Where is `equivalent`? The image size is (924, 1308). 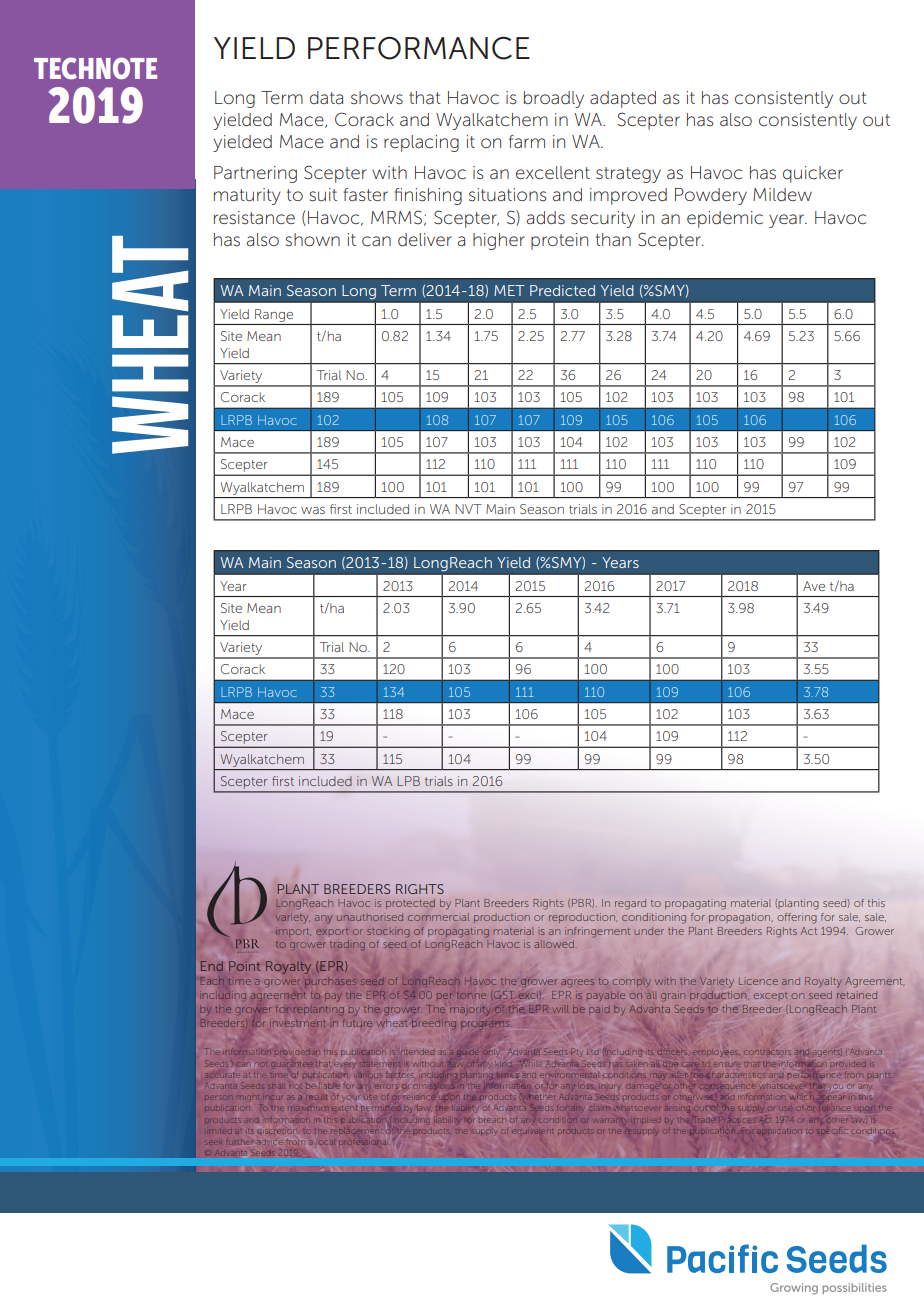
equivalent is located at coordinates (532, 1131).
